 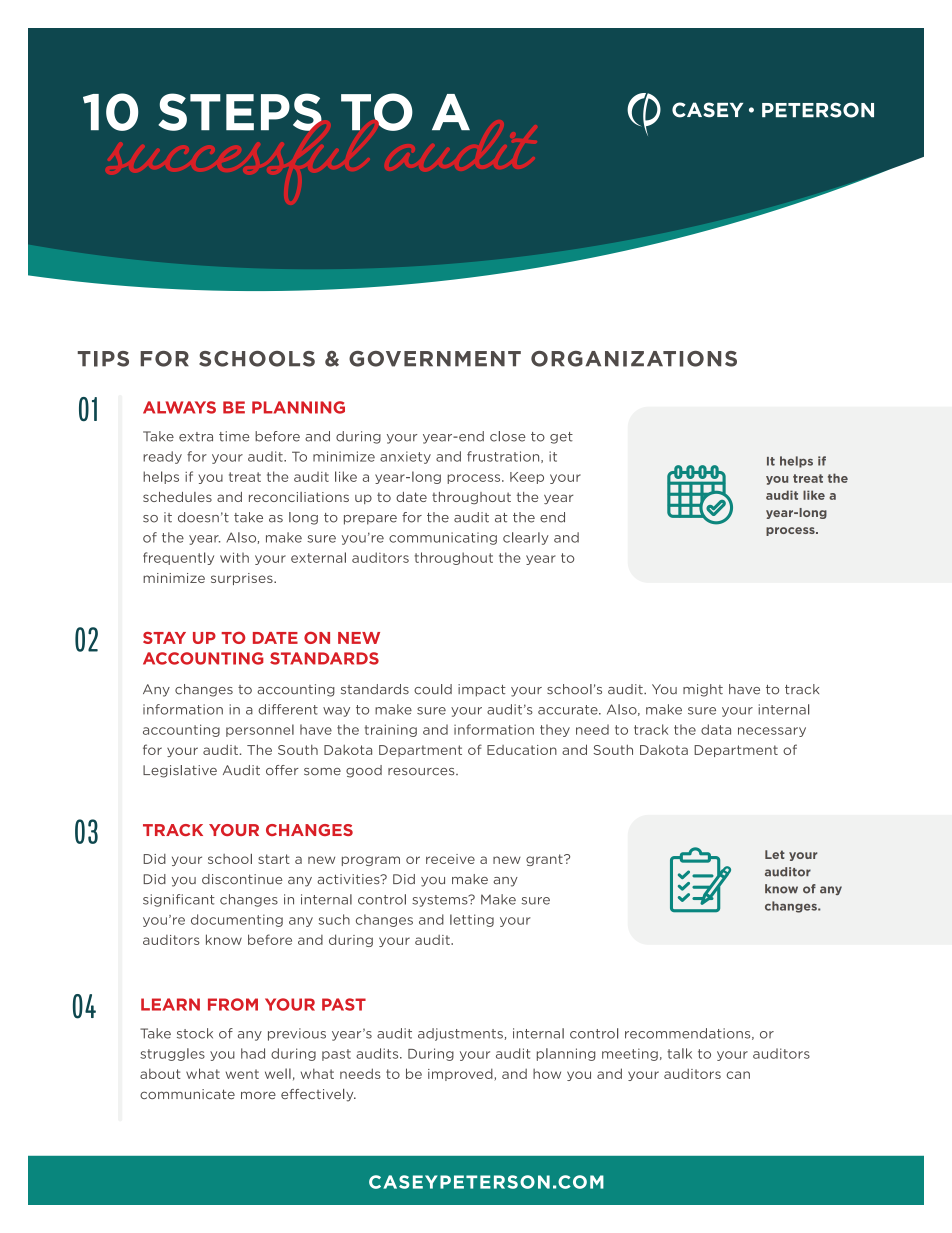 What do you see at coordinates (240, 112) in the screenshot?
I see `STEPS` at bounding box center [240, 112].
